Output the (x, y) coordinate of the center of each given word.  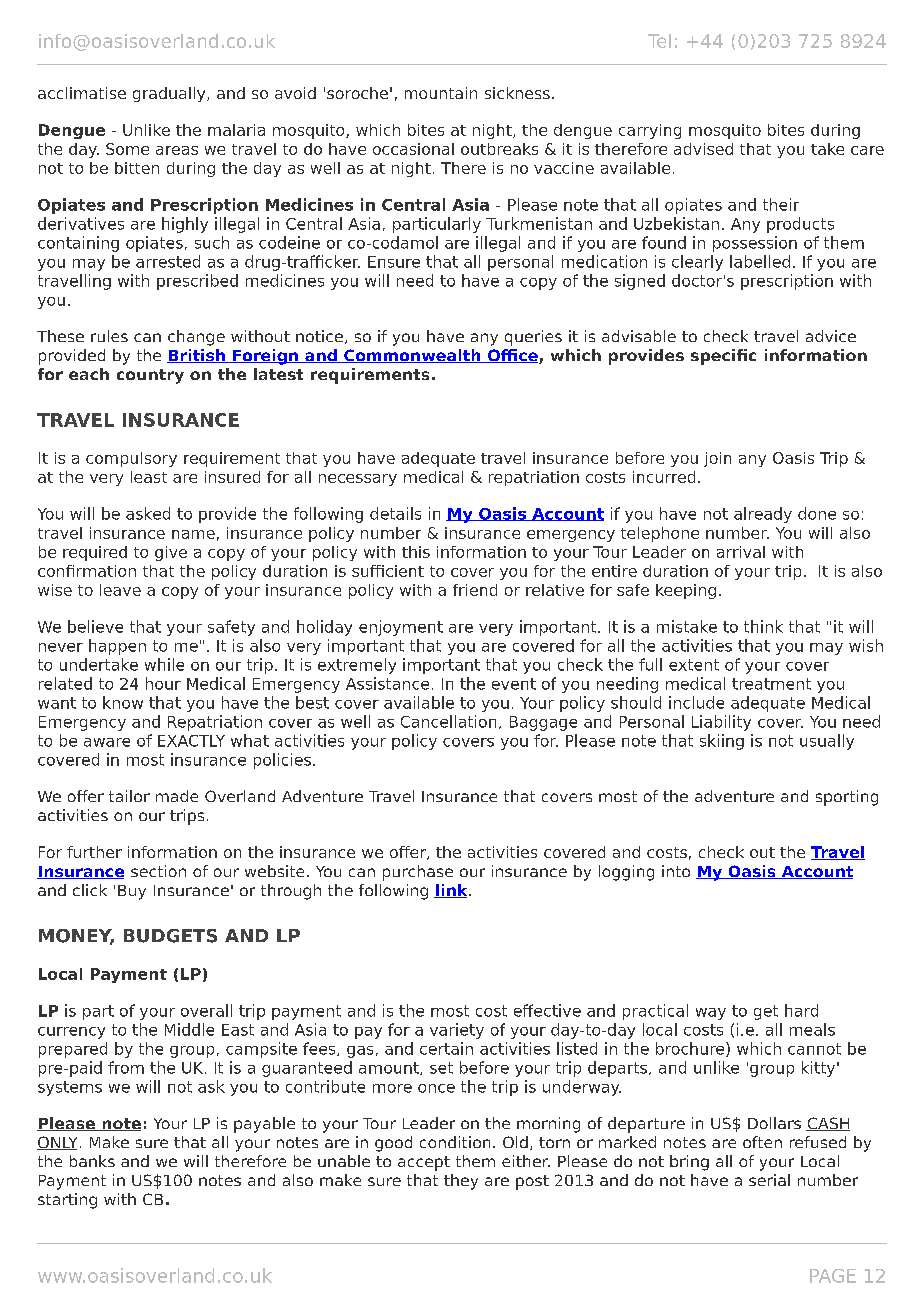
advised (703, 149)
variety (457, 1031)
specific (723, 357)
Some (127, 149)
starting (67, 1201)
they (461, 1182)
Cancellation (448, 721)
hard (801, 1010)
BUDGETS (170, 936)
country (150, 376)
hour (163, 683)
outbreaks (499, 149)
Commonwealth (412, 356)
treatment (771, 684)
